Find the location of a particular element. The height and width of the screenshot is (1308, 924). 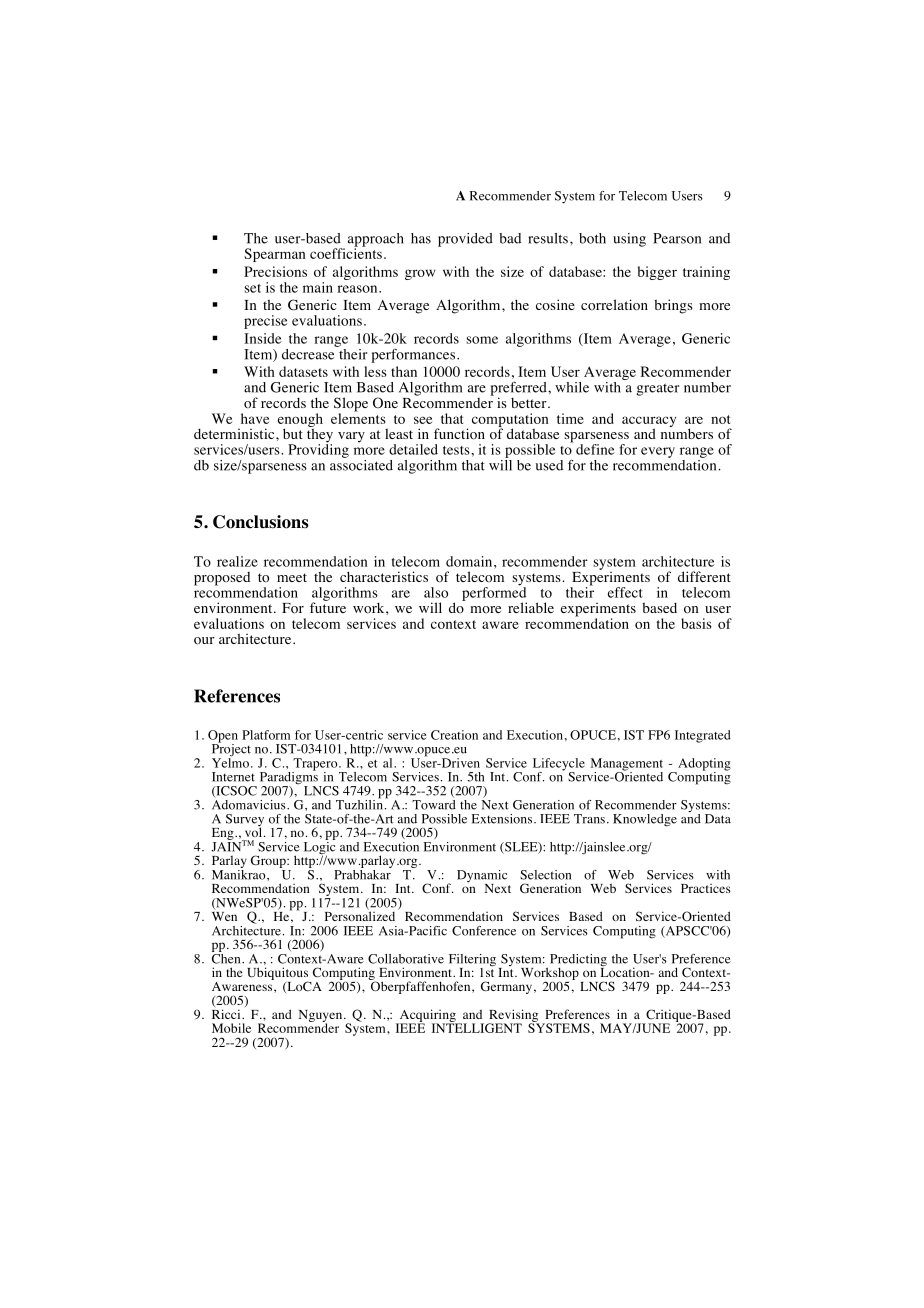

Ubiquitous is located at coordinates (278, 974).
